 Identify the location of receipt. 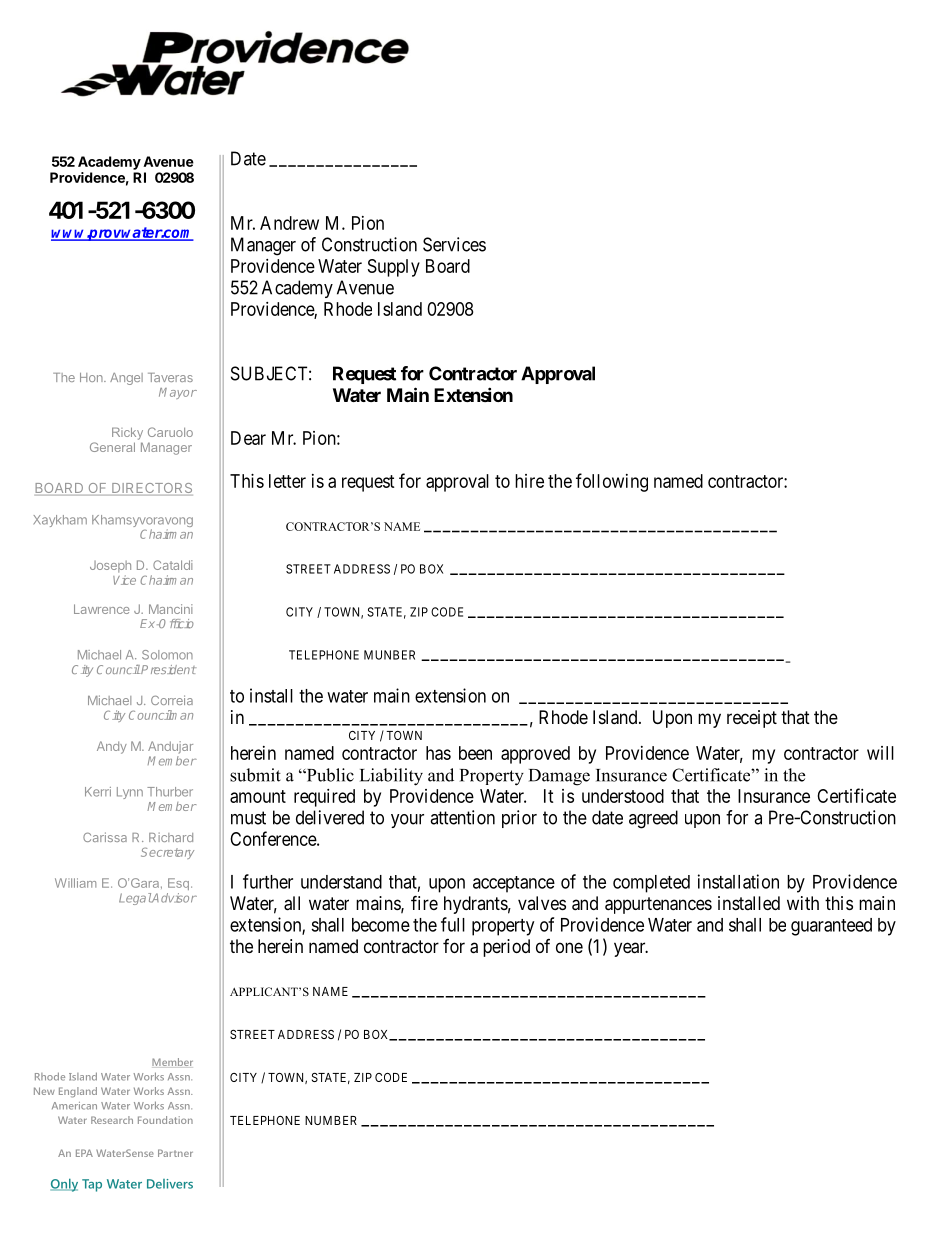
(752, 719).
